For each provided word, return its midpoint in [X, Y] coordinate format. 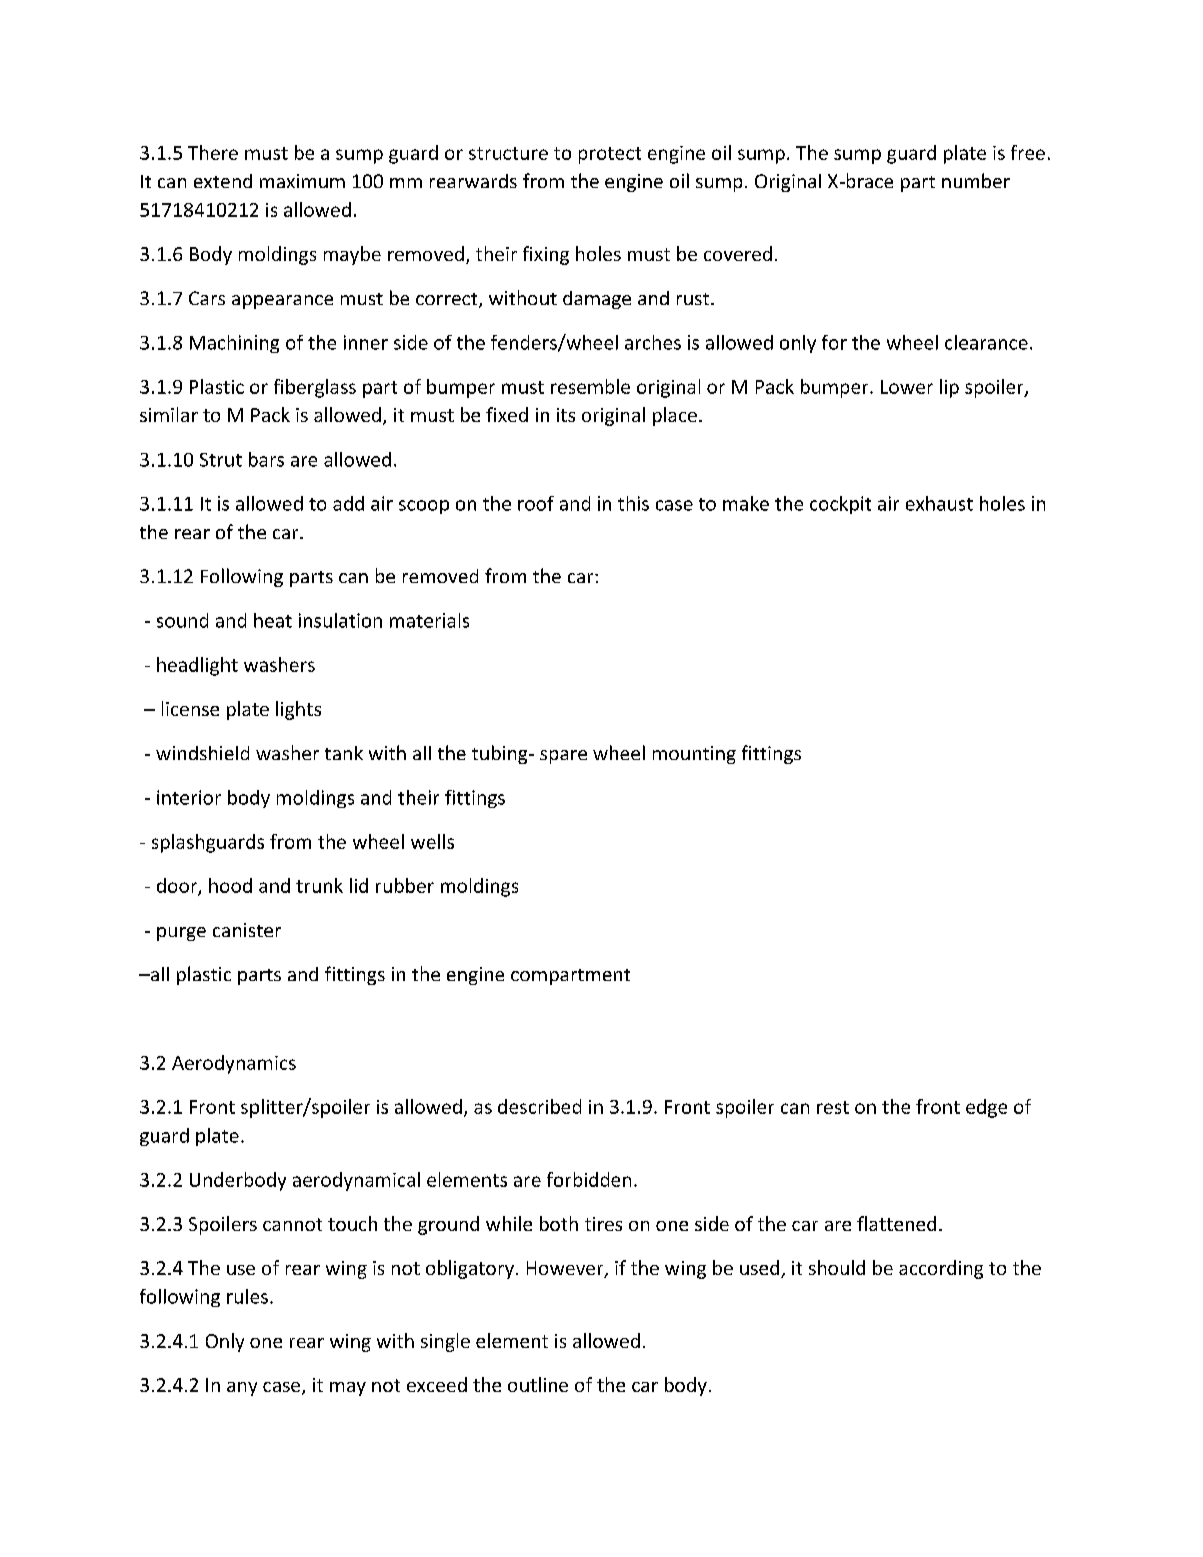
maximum [302, 181]
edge [986, 1108]
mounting [694, 755]
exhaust [939, 503]
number [976, 180]
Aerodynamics [234, 1064]
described [539, 1106]
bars [266, 459]
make [746, 503]
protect [610, 155]
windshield [202, 753]
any [242, 1389]
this [633, 503]
